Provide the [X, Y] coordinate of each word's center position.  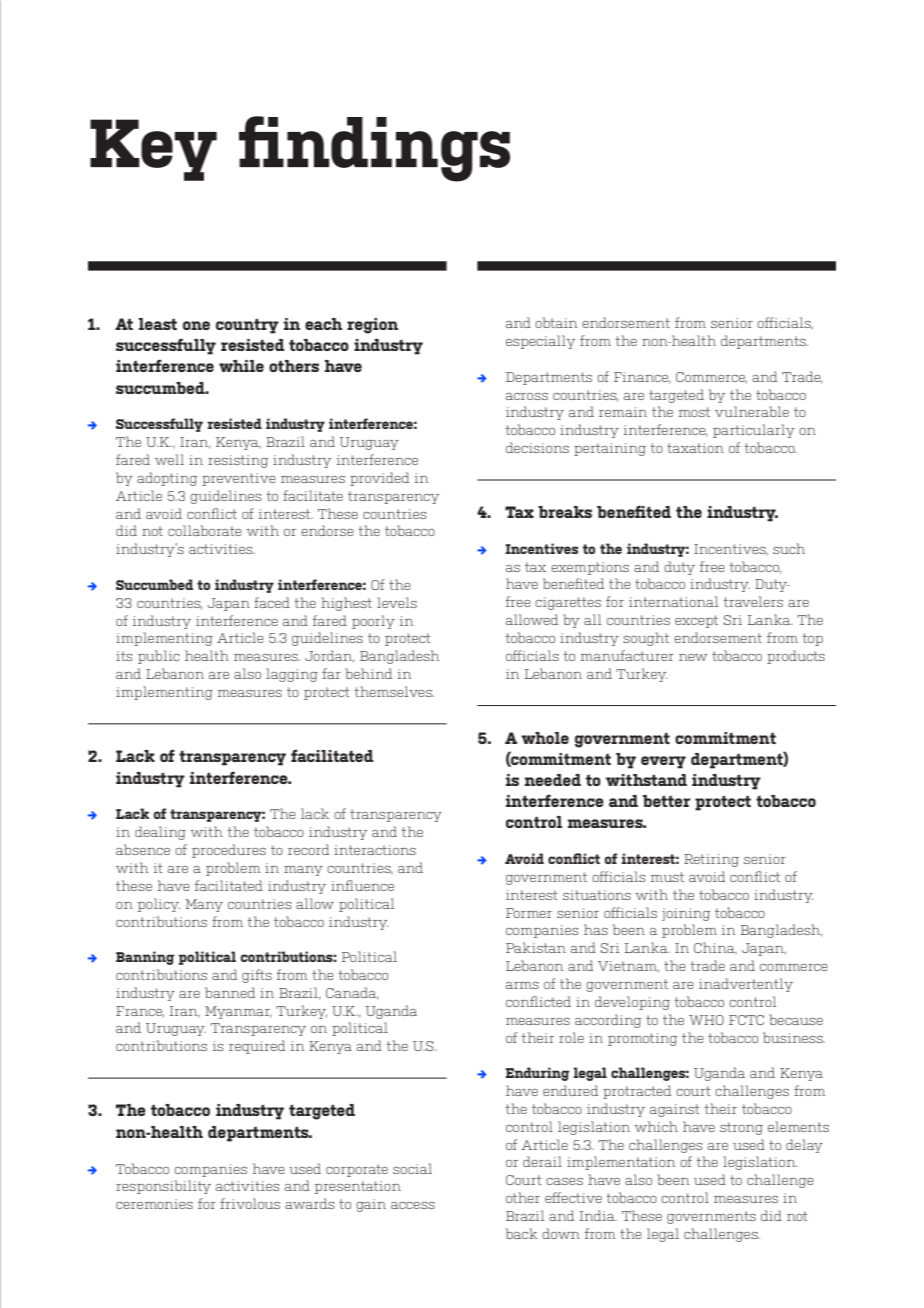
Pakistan [536, 947]
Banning [145, 958]
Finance [642, 378]
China [715, 948]
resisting [238, 461]
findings [374, 149]
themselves [394, 691]
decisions [537, 447]
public [159, 657]
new [693, 657]
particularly [754, 431]
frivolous [250, 1203]
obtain [556, 322]
